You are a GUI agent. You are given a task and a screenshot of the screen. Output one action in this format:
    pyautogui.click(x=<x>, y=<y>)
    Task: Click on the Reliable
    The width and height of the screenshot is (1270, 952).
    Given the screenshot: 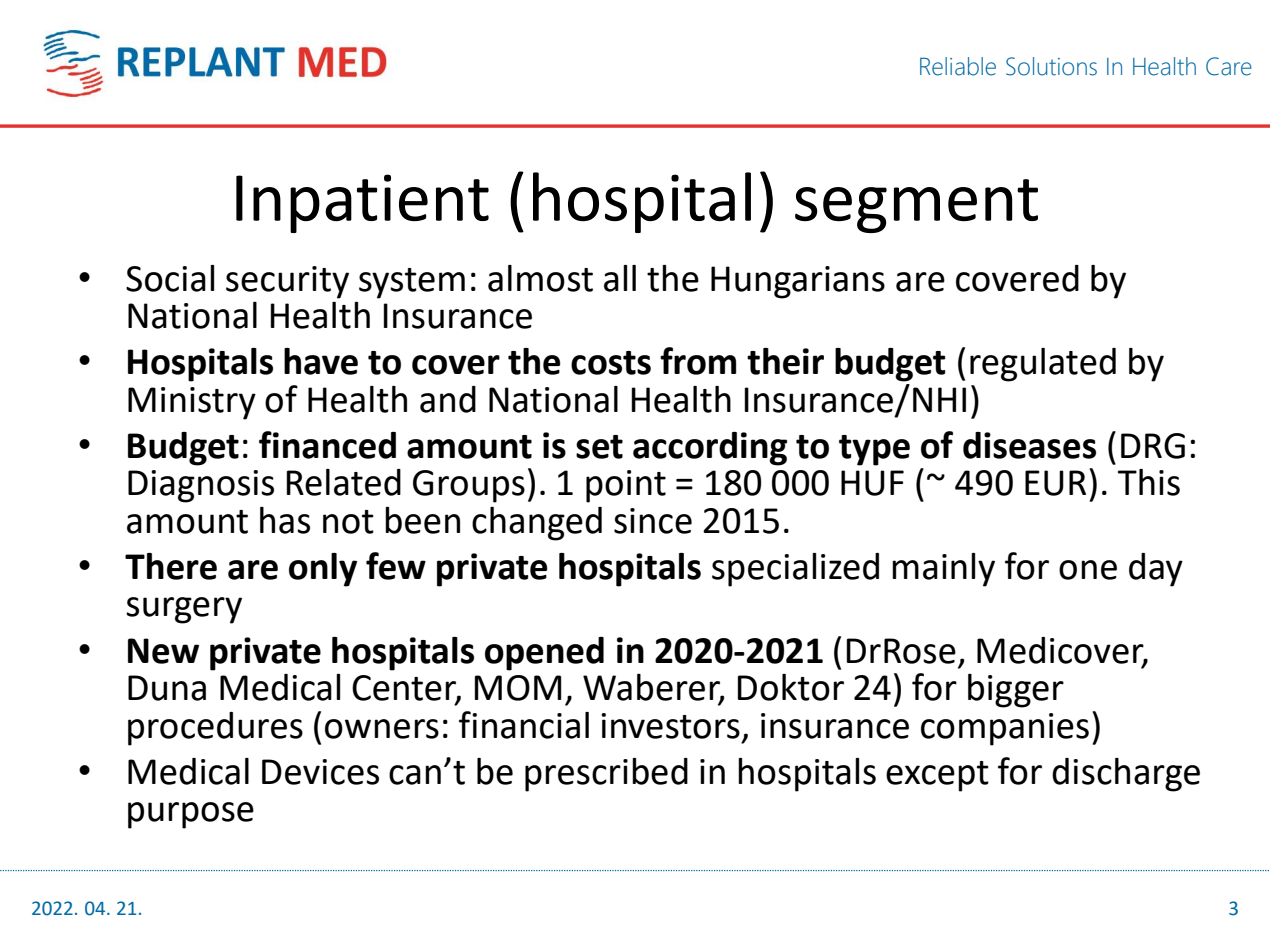 What is the action you would take?
    pyautogui.click(x=958, y=66)
